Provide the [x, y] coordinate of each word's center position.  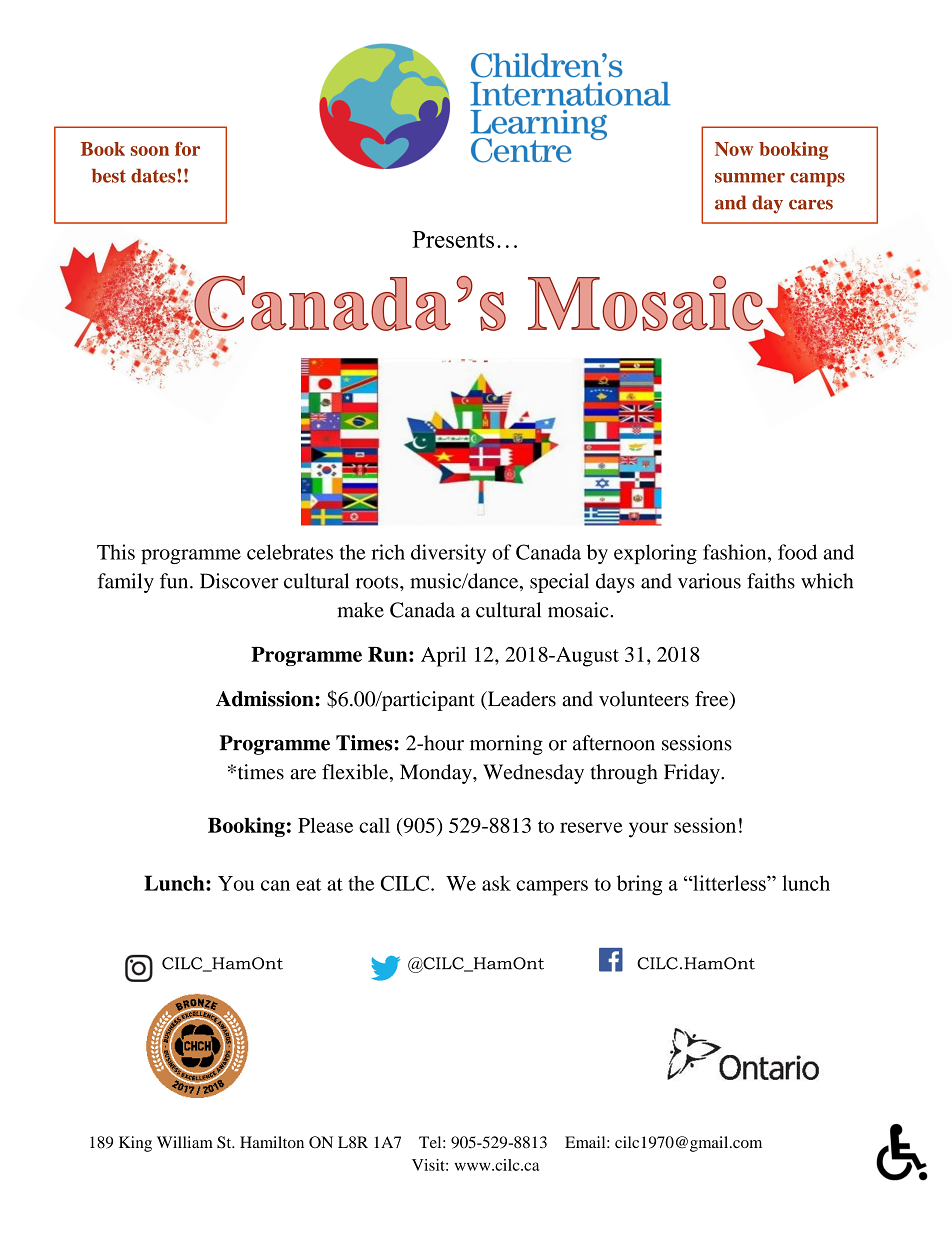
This [116, 552]
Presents [453, 239]
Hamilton [272, 1142]
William [185, 1142]
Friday [693, 774]
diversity [448, 554]
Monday [437, 774]
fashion [736, 552]
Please [325, 825]
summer [750, 178]
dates [154, 175]
